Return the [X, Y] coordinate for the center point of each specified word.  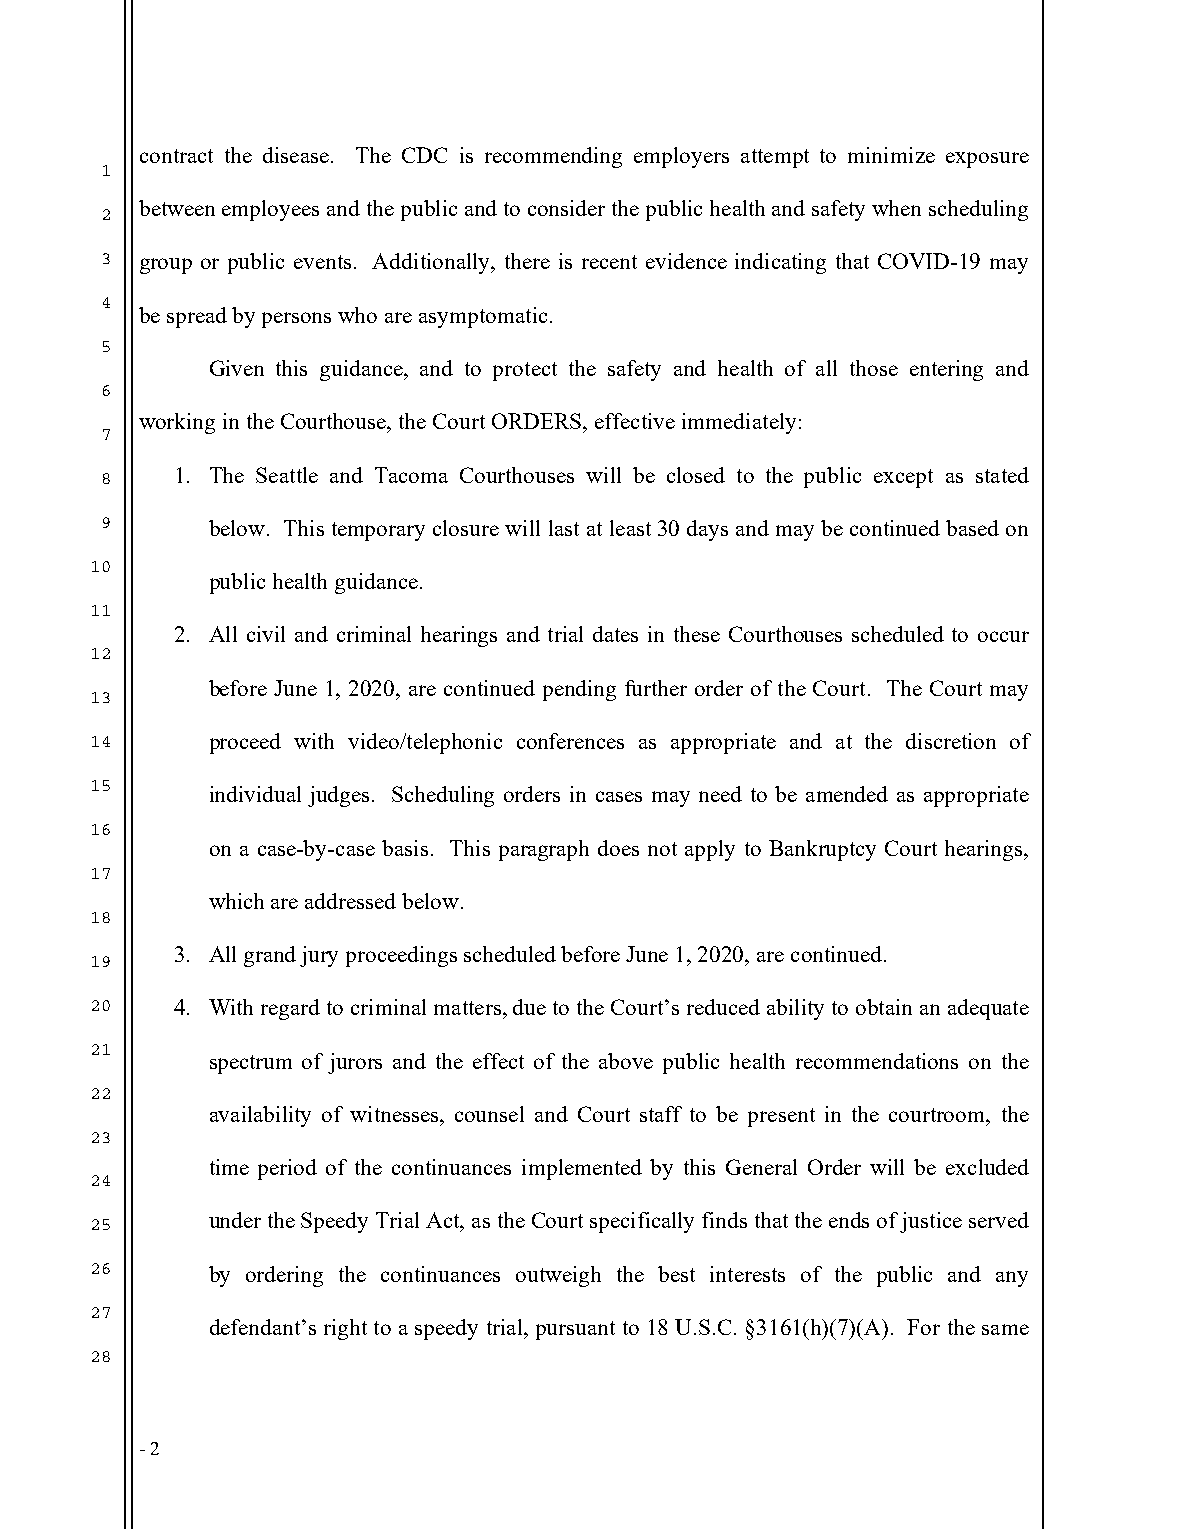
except [903, 478]
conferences [570, 741]
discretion [951, 741]
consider [566, 208]
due [529, 1007]
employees [270, 210]
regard [290, 1009]
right [345, 1329]
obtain [884, 1007]
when [896, 208]
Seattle [287, 475]
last [564, 528]
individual [255, 794]
